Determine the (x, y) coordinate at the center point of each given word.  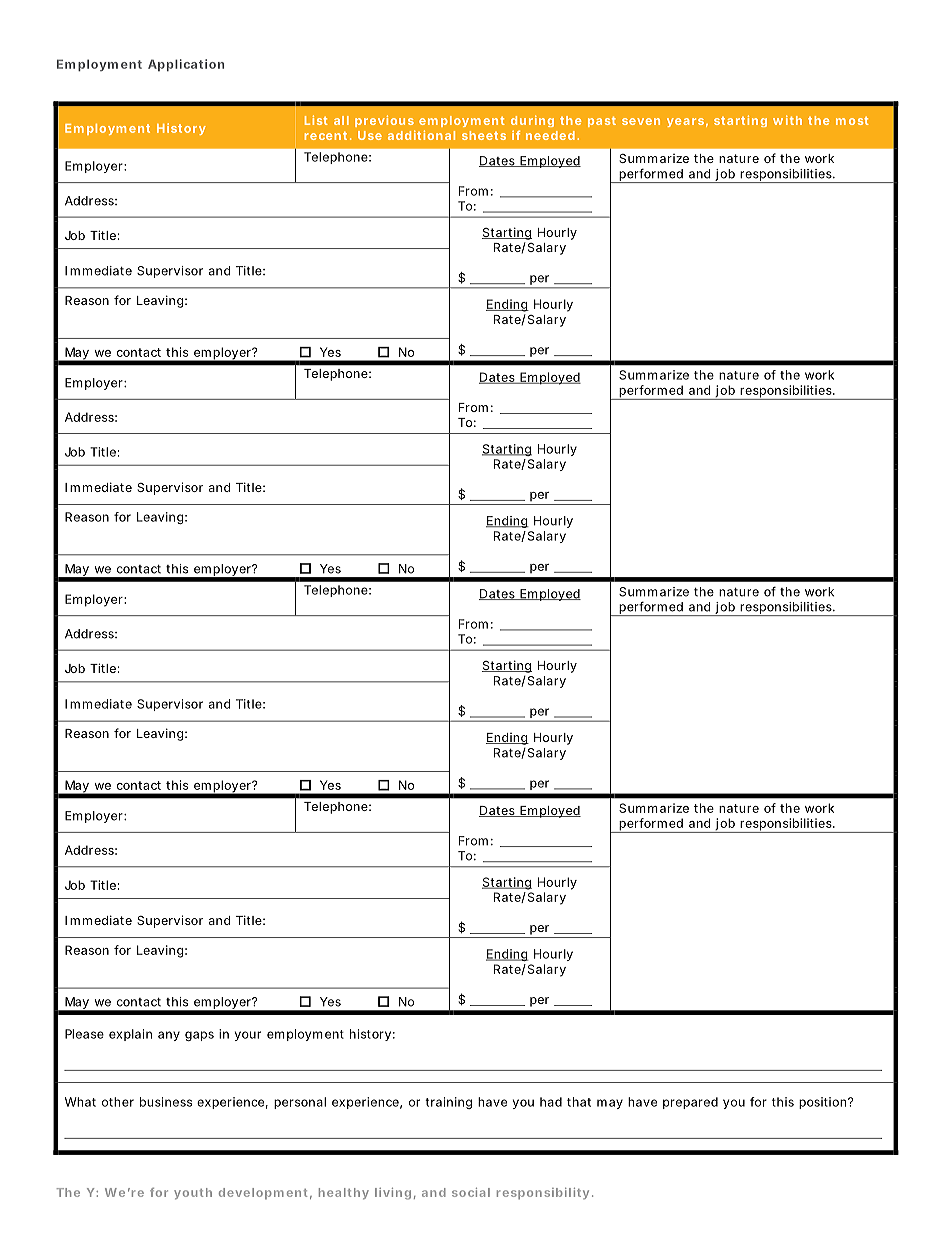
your (248, 1036)
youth (193, 1193)
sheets (484, 135)
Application (186, 65)
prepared (690, 1103)
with (787, 120)
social (471, 1192)
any (169, 1036)
